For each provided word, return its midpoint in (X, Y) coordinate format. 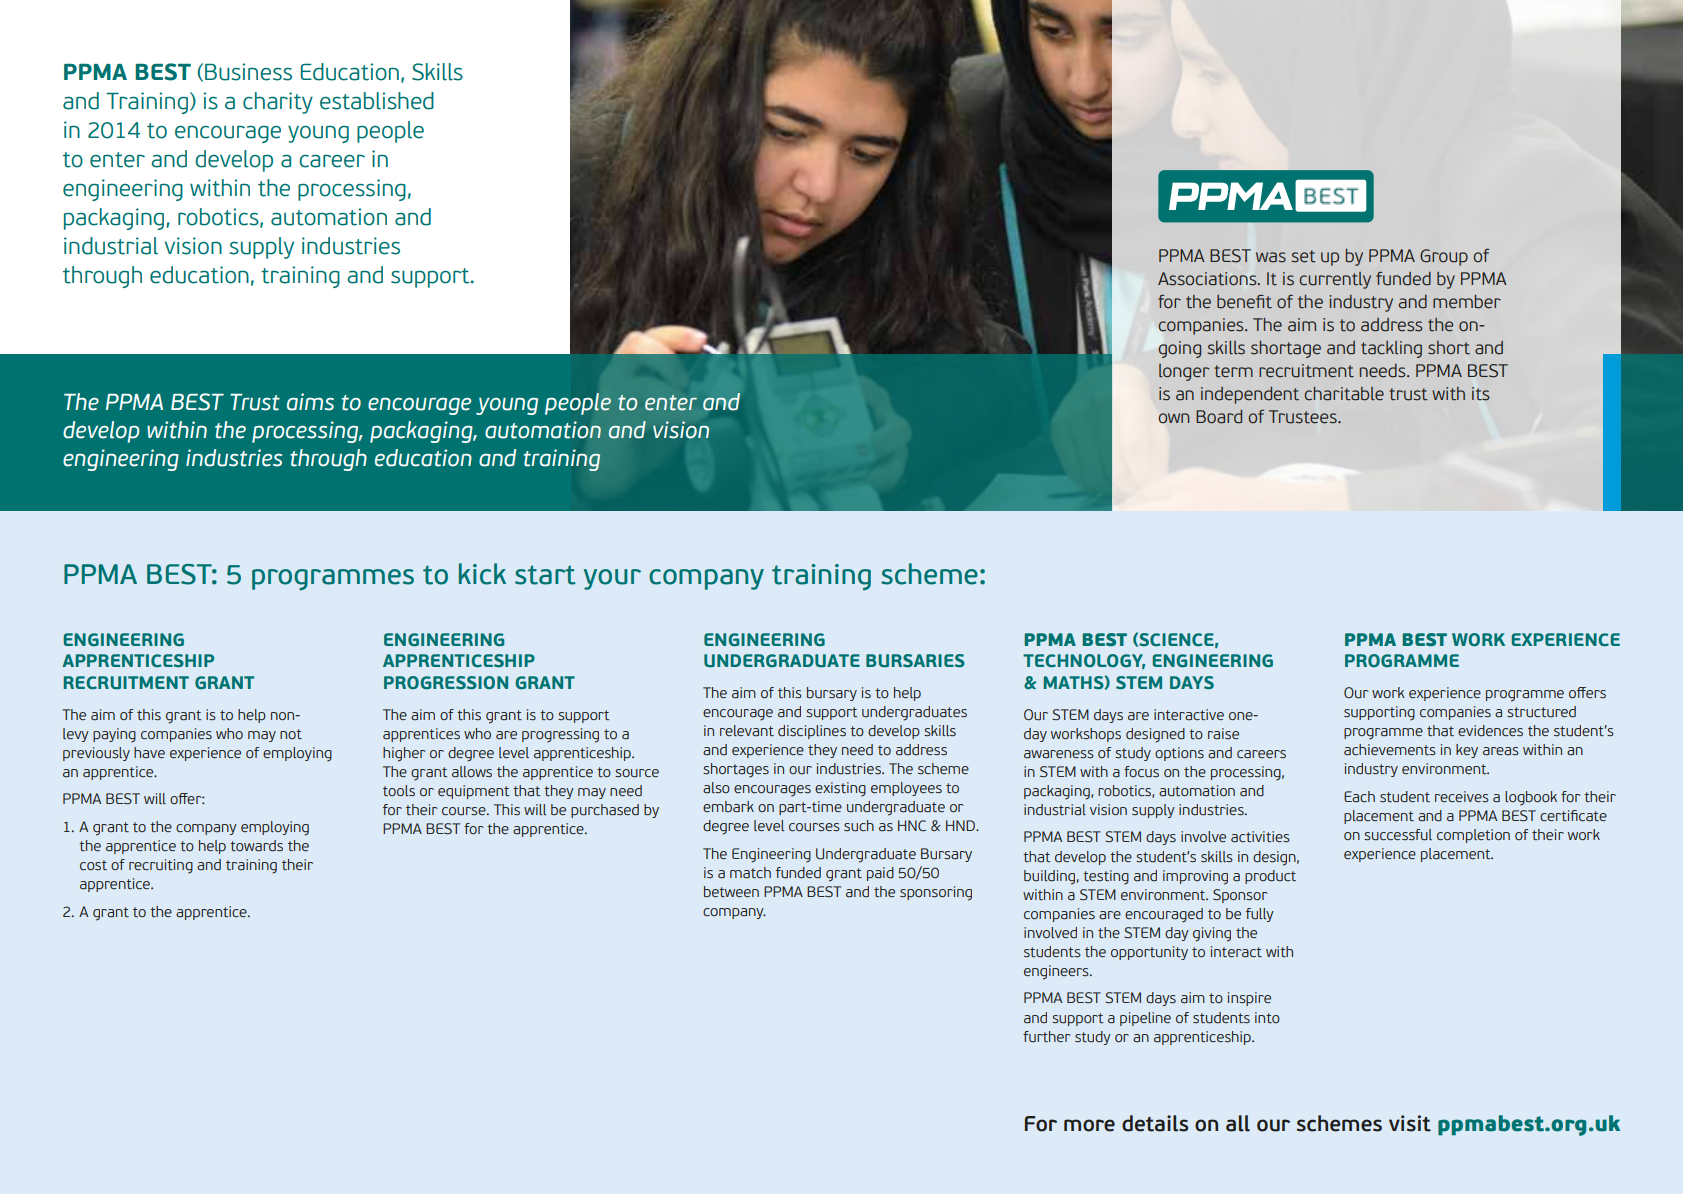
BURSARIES (915, 661)
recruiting (161, 866)
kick (482, 574)
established (377, 101)
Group (1444, 257)
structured (1541, 712)
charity (278, 103)
